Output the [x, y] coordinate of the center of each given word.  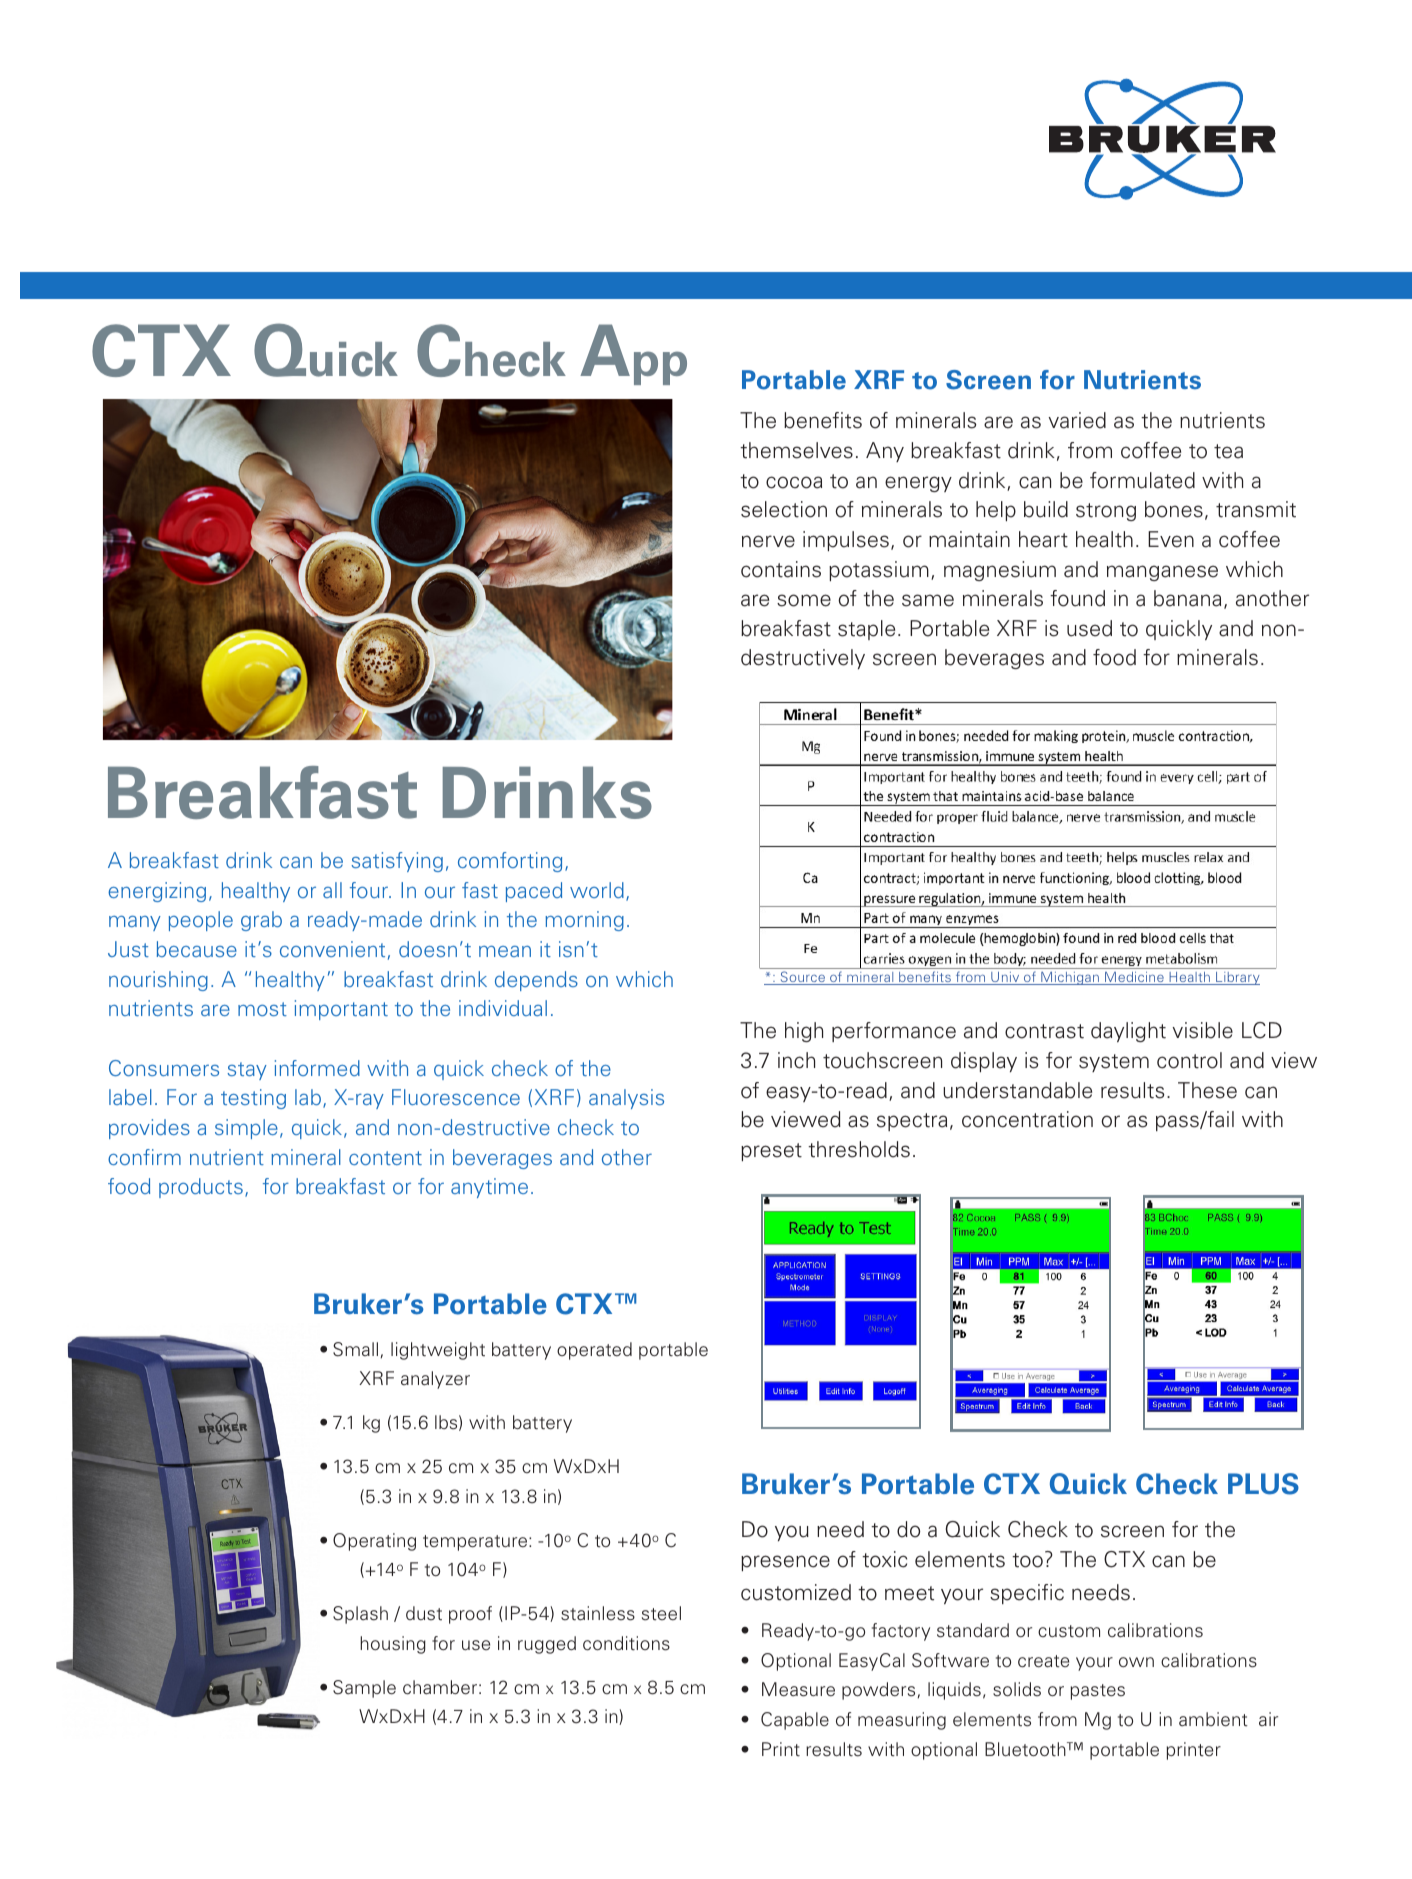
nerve [768, 541]
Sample [364, 1689]
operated [594, 1351]
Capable [795, 1721]
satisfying [397, 862]
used [1089, 628]
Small [355, 1349]
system [1114, 1063]
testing [253, 1099]
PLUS [1263, 1484]
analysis [626, 1099]
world [597, 890]
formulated [1142, 480]
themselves [796, 450]
